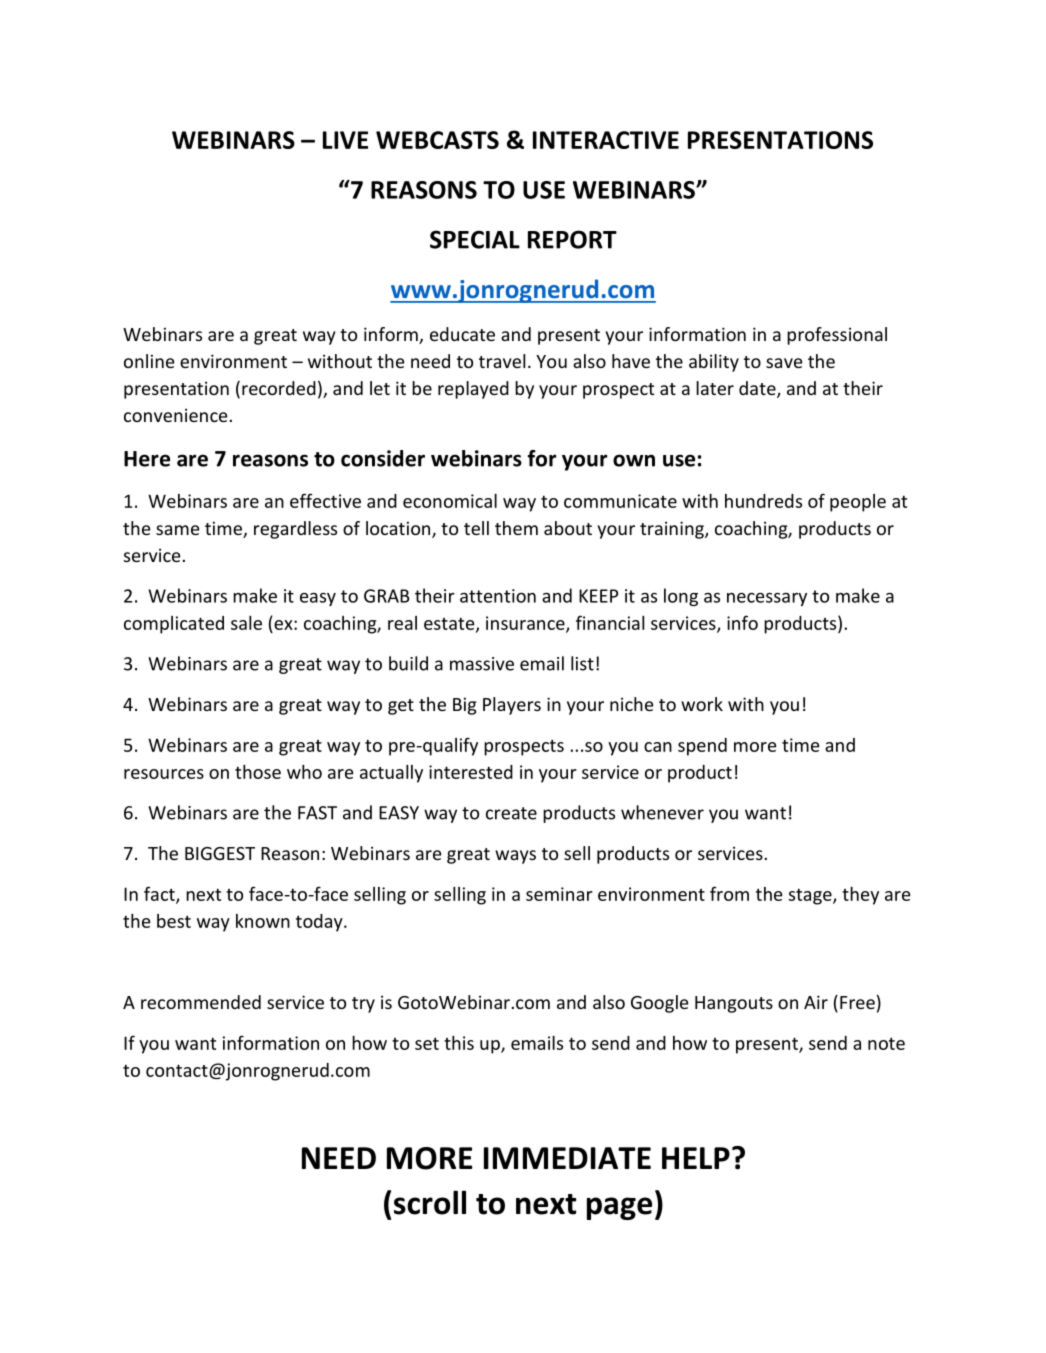 This image has height=1353, width=1046. I want to click on scroll, so click(430, 1202).
